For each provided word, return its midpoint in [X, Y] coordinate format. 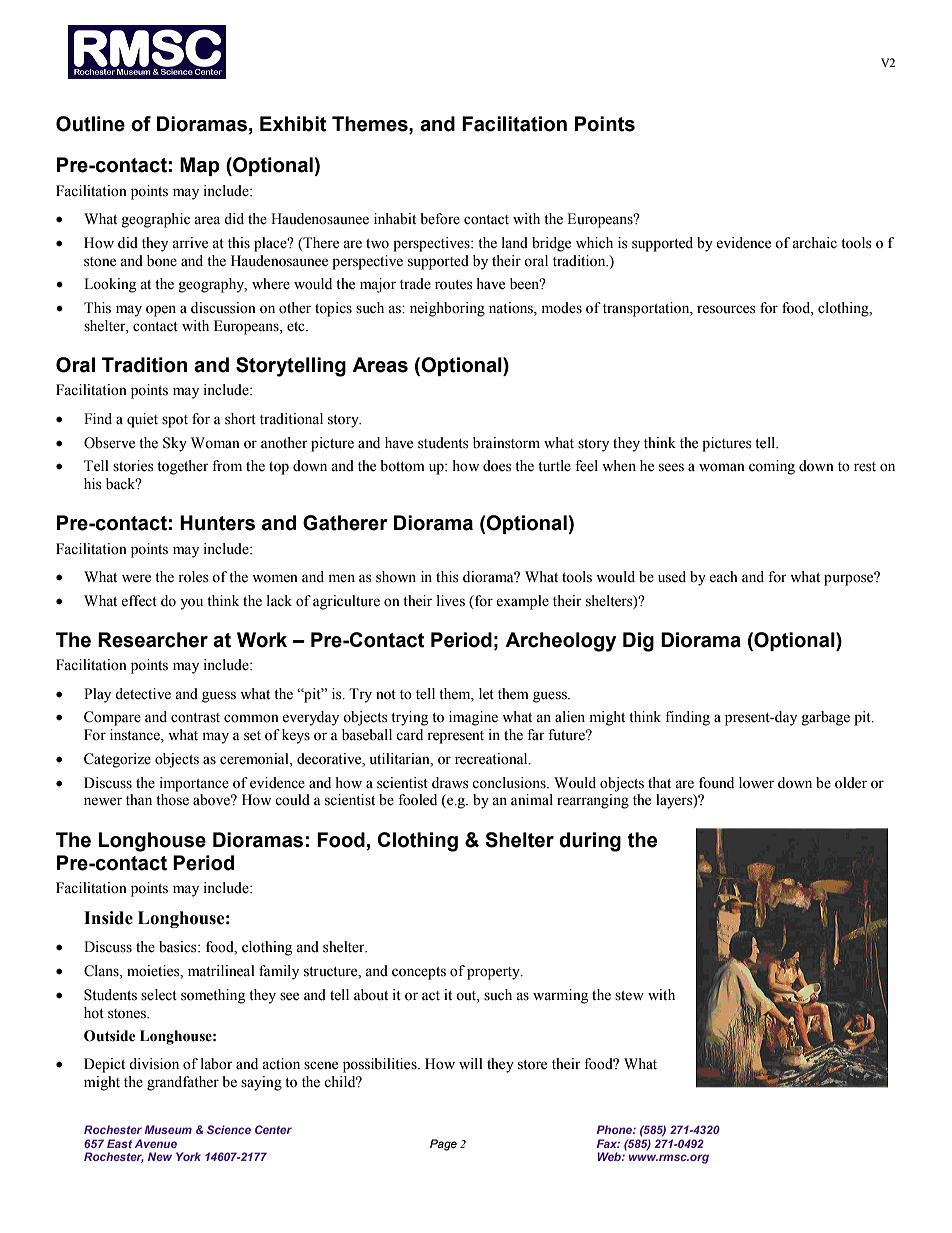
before [440, 219]
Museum [168, 1129]
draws [450, 783]
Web [610, 1156]
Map [200, 166]
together [183, 467]
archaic [814, 243]
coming [772, 467]
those [172, 800]
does [497, 466]
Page [443, 1145]
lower [756, 783]
